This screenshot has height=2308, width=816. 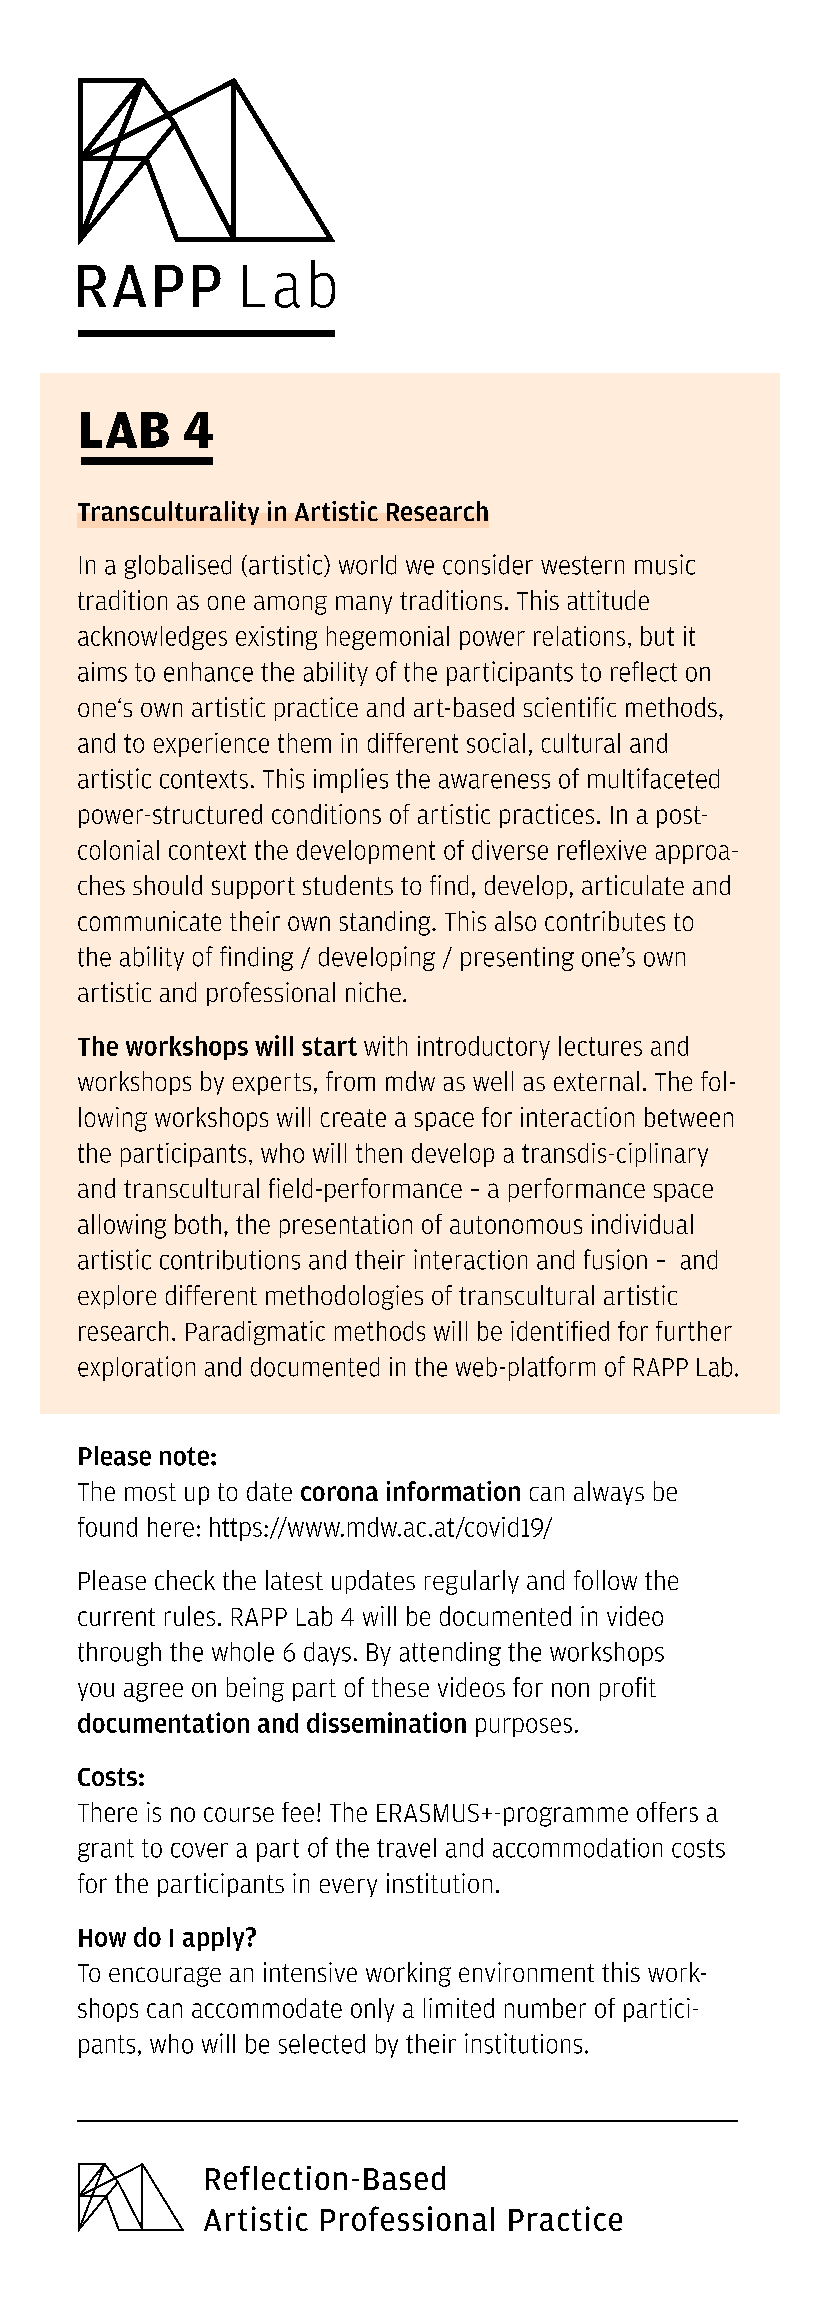 I want to click on acknowledges, so click(x=152, y=638).
